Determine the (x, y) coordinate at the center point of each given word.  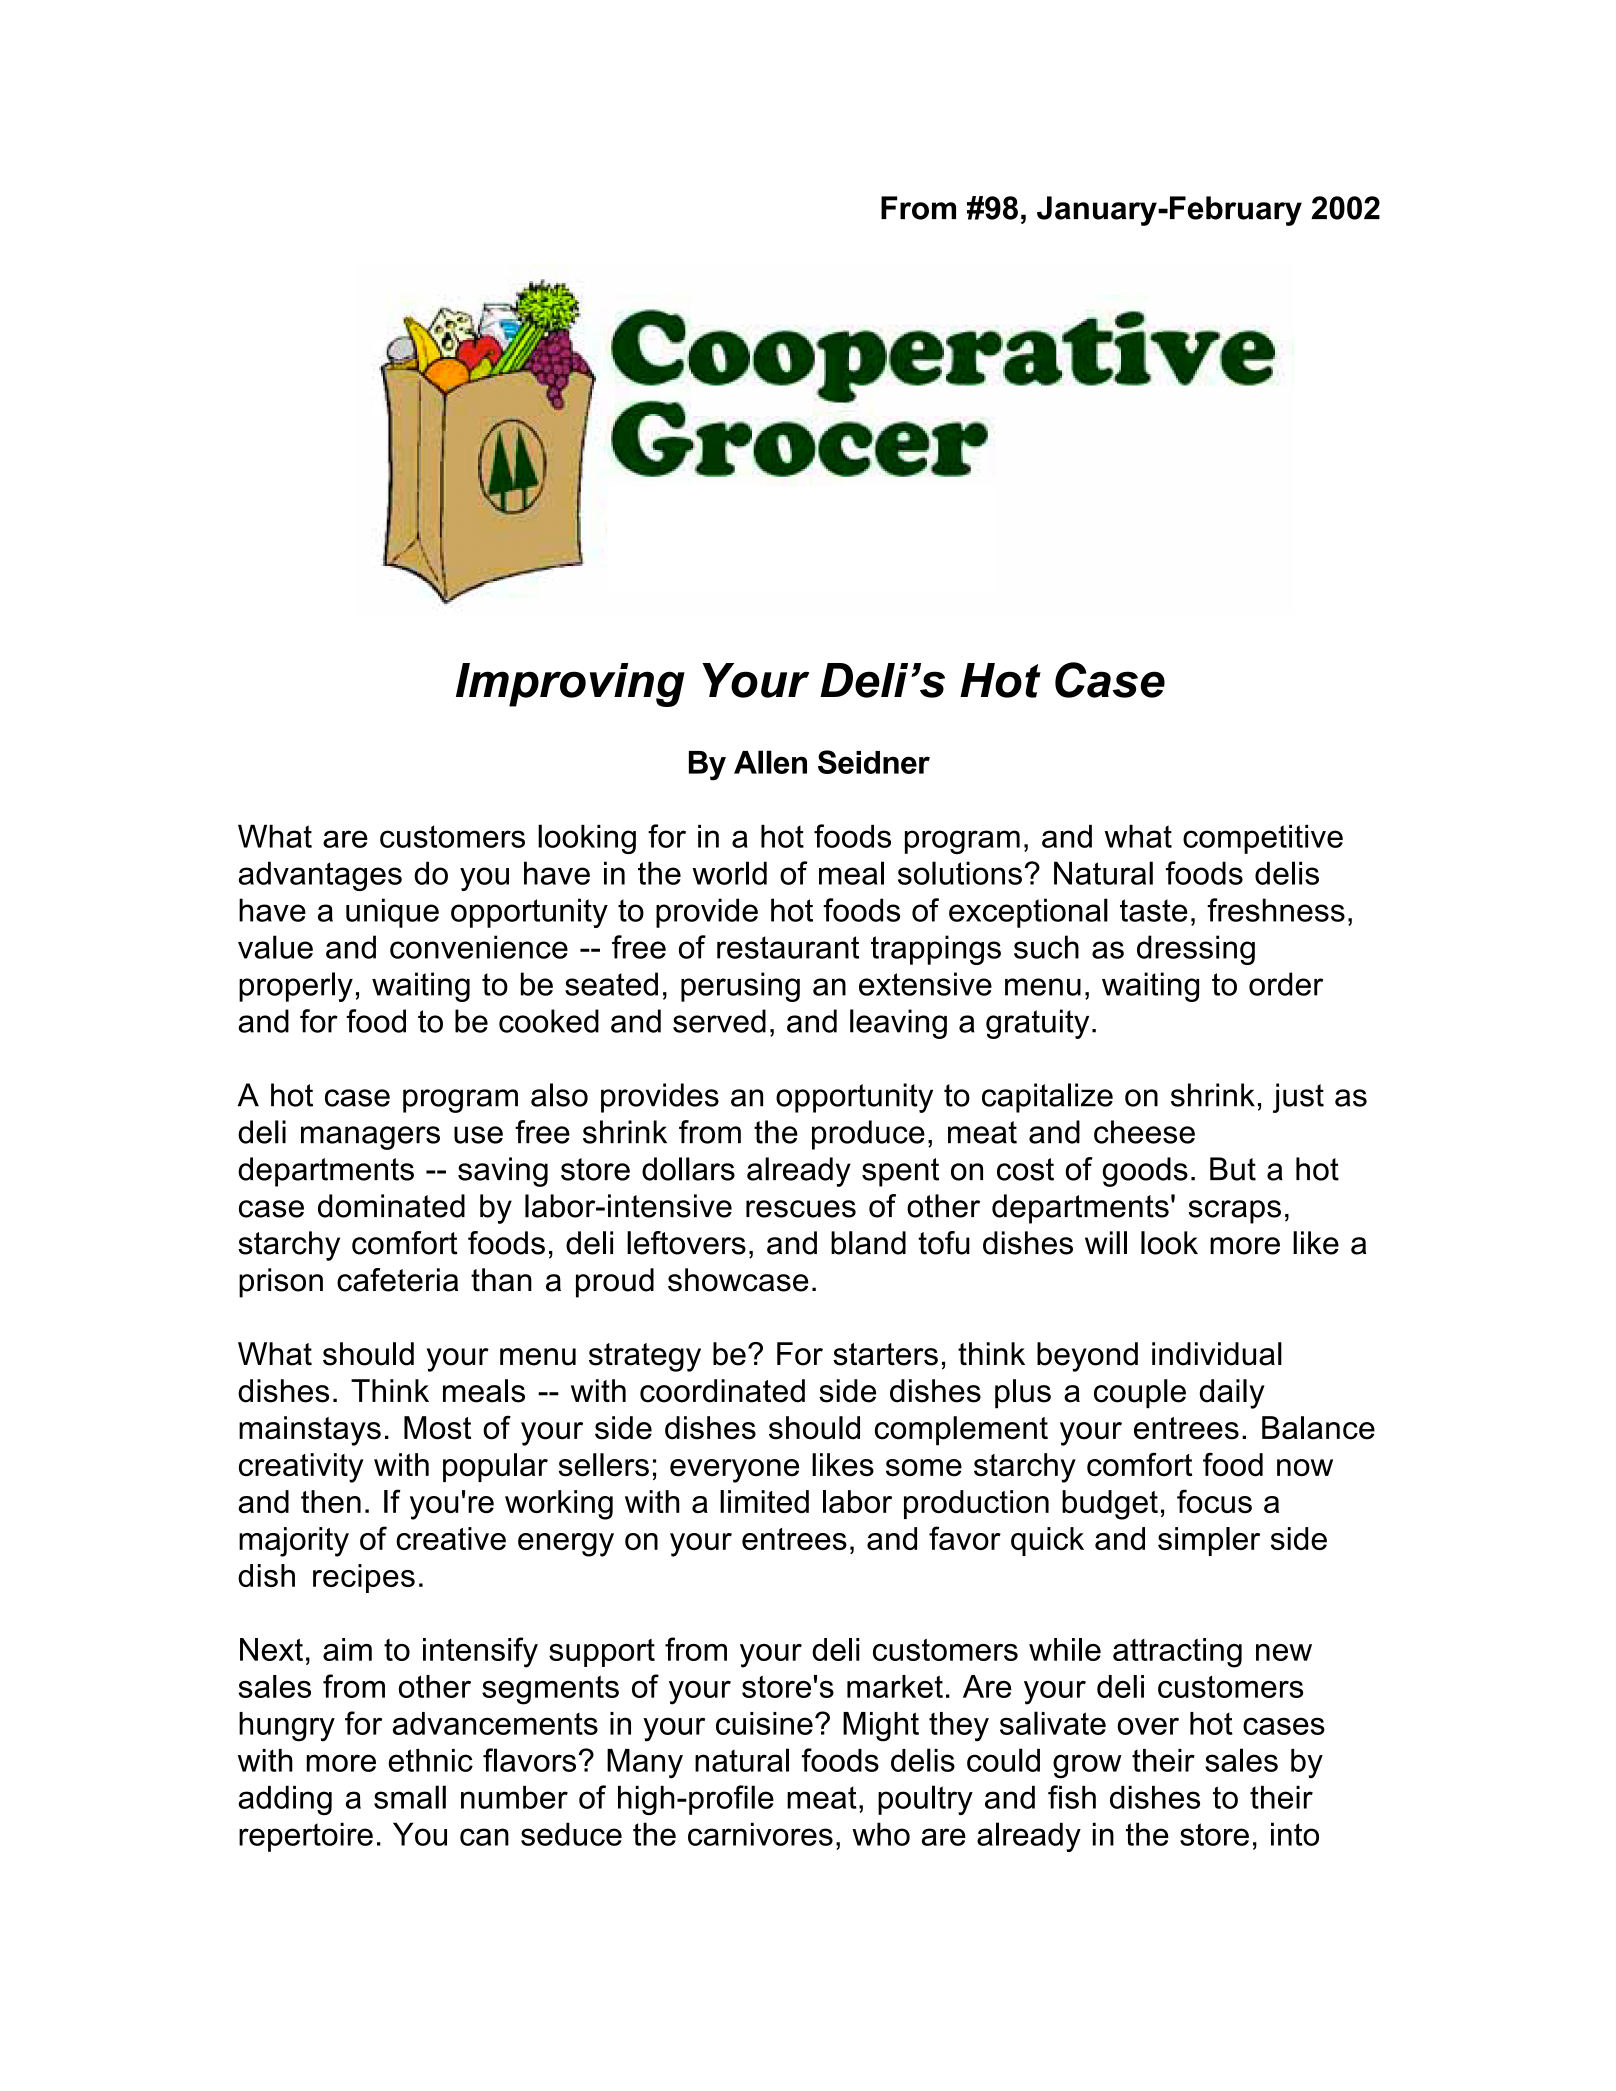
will (1106, 1242)
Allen (770, 762)
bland (868, 1243)
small (410, 1797)
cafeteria (397, 1280)
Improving (570, 685)
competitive (1263, 839)
